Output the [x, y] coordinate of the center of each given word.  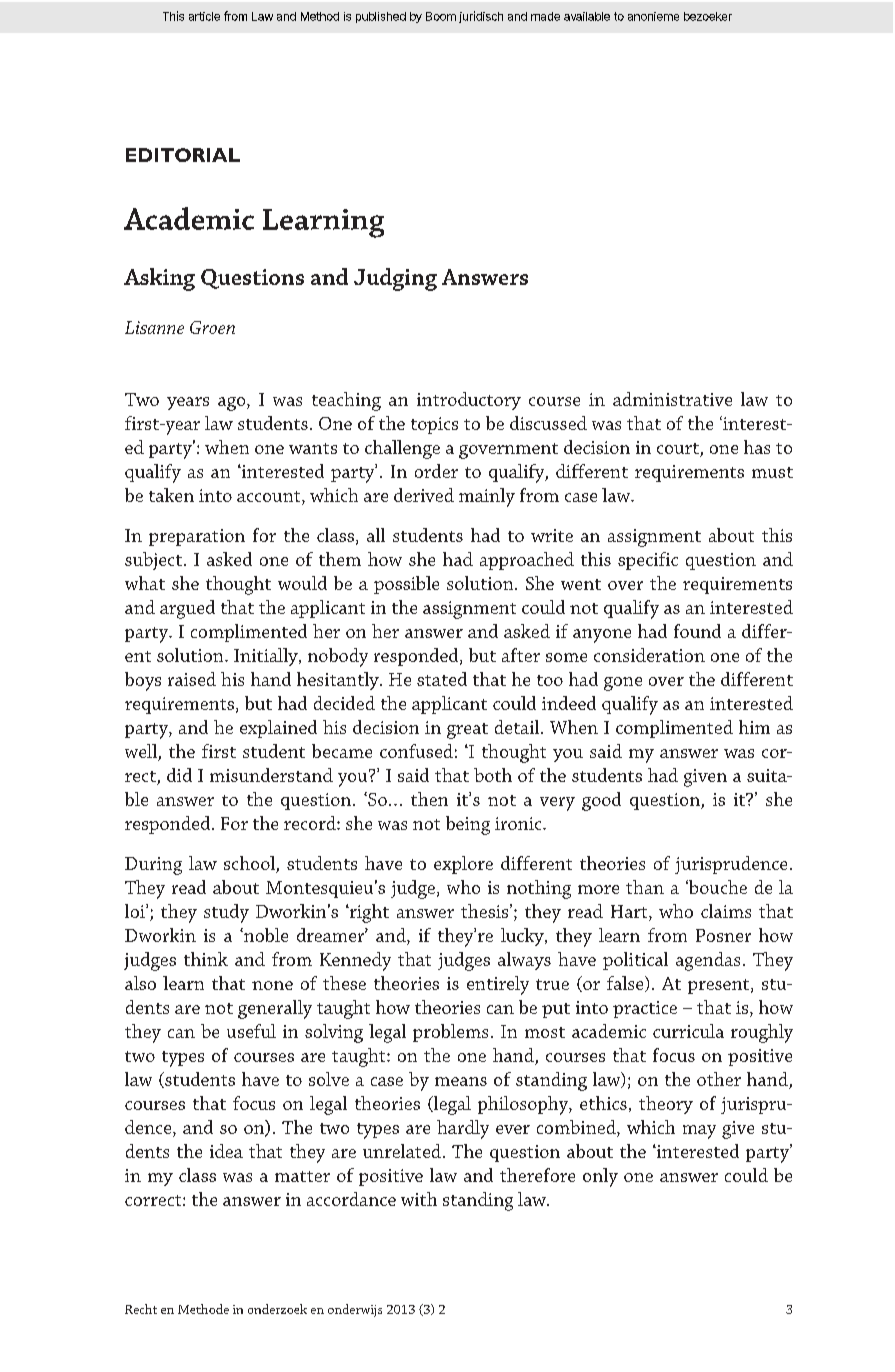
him [754, 727]
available [587, 16]
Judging [395, 279]
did [179, 775]
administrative [672, 399]
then [429, 799]
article [204, 16]
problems [450, 1033]
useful [251, 1031]
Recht [141, 1309]
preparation [197, 537]
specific [648, 561]
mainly [487, 497]
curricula [688, 1031]
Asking [159, 279]
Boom [441, 16]
